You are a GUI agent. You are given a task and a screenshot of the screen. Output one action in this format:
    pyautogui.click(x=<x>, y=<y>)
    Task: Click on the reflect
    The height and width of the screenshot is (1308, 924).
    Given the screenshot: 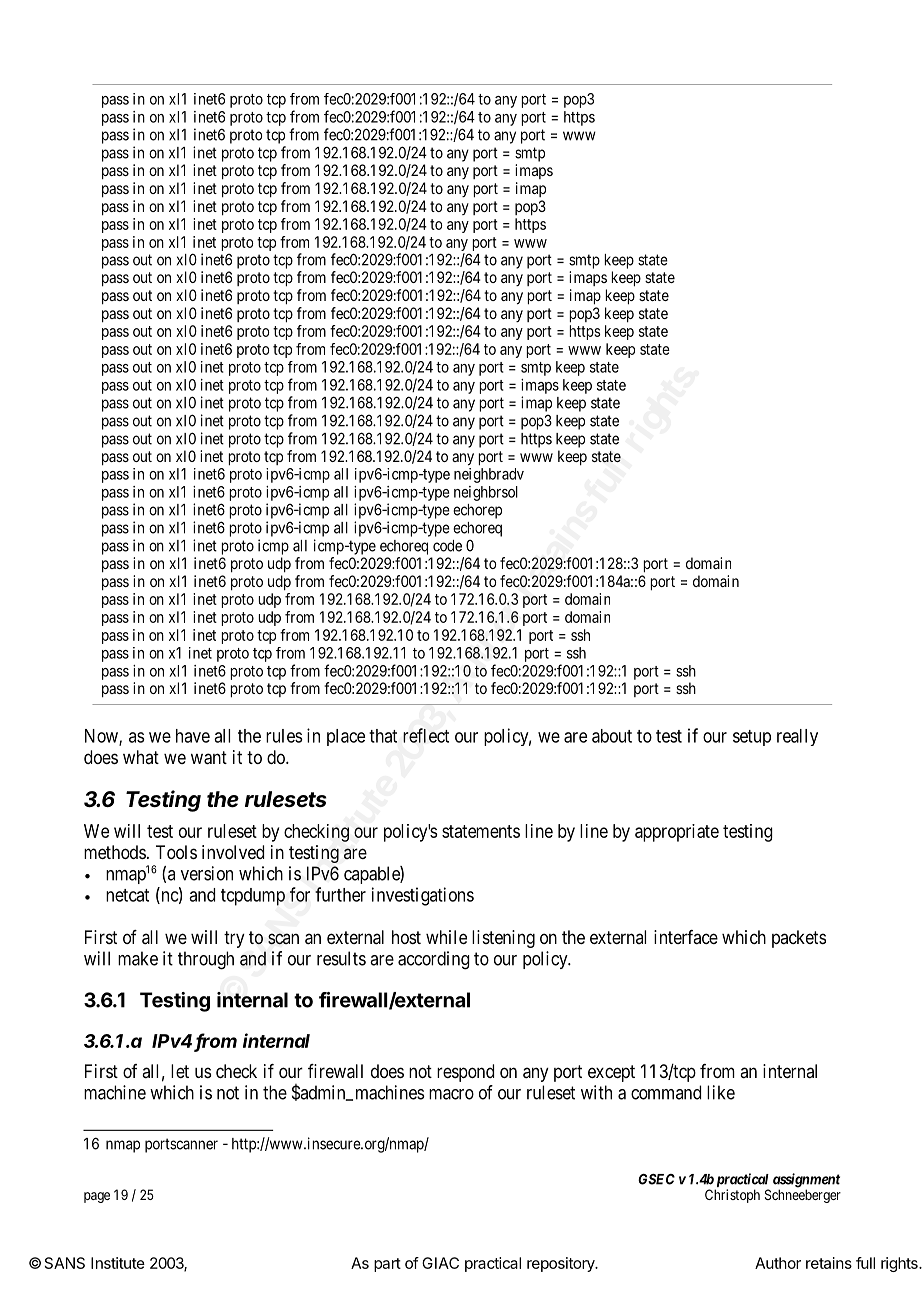 What is the action you would take?
    pyautogui.click(x=426, y=735)
